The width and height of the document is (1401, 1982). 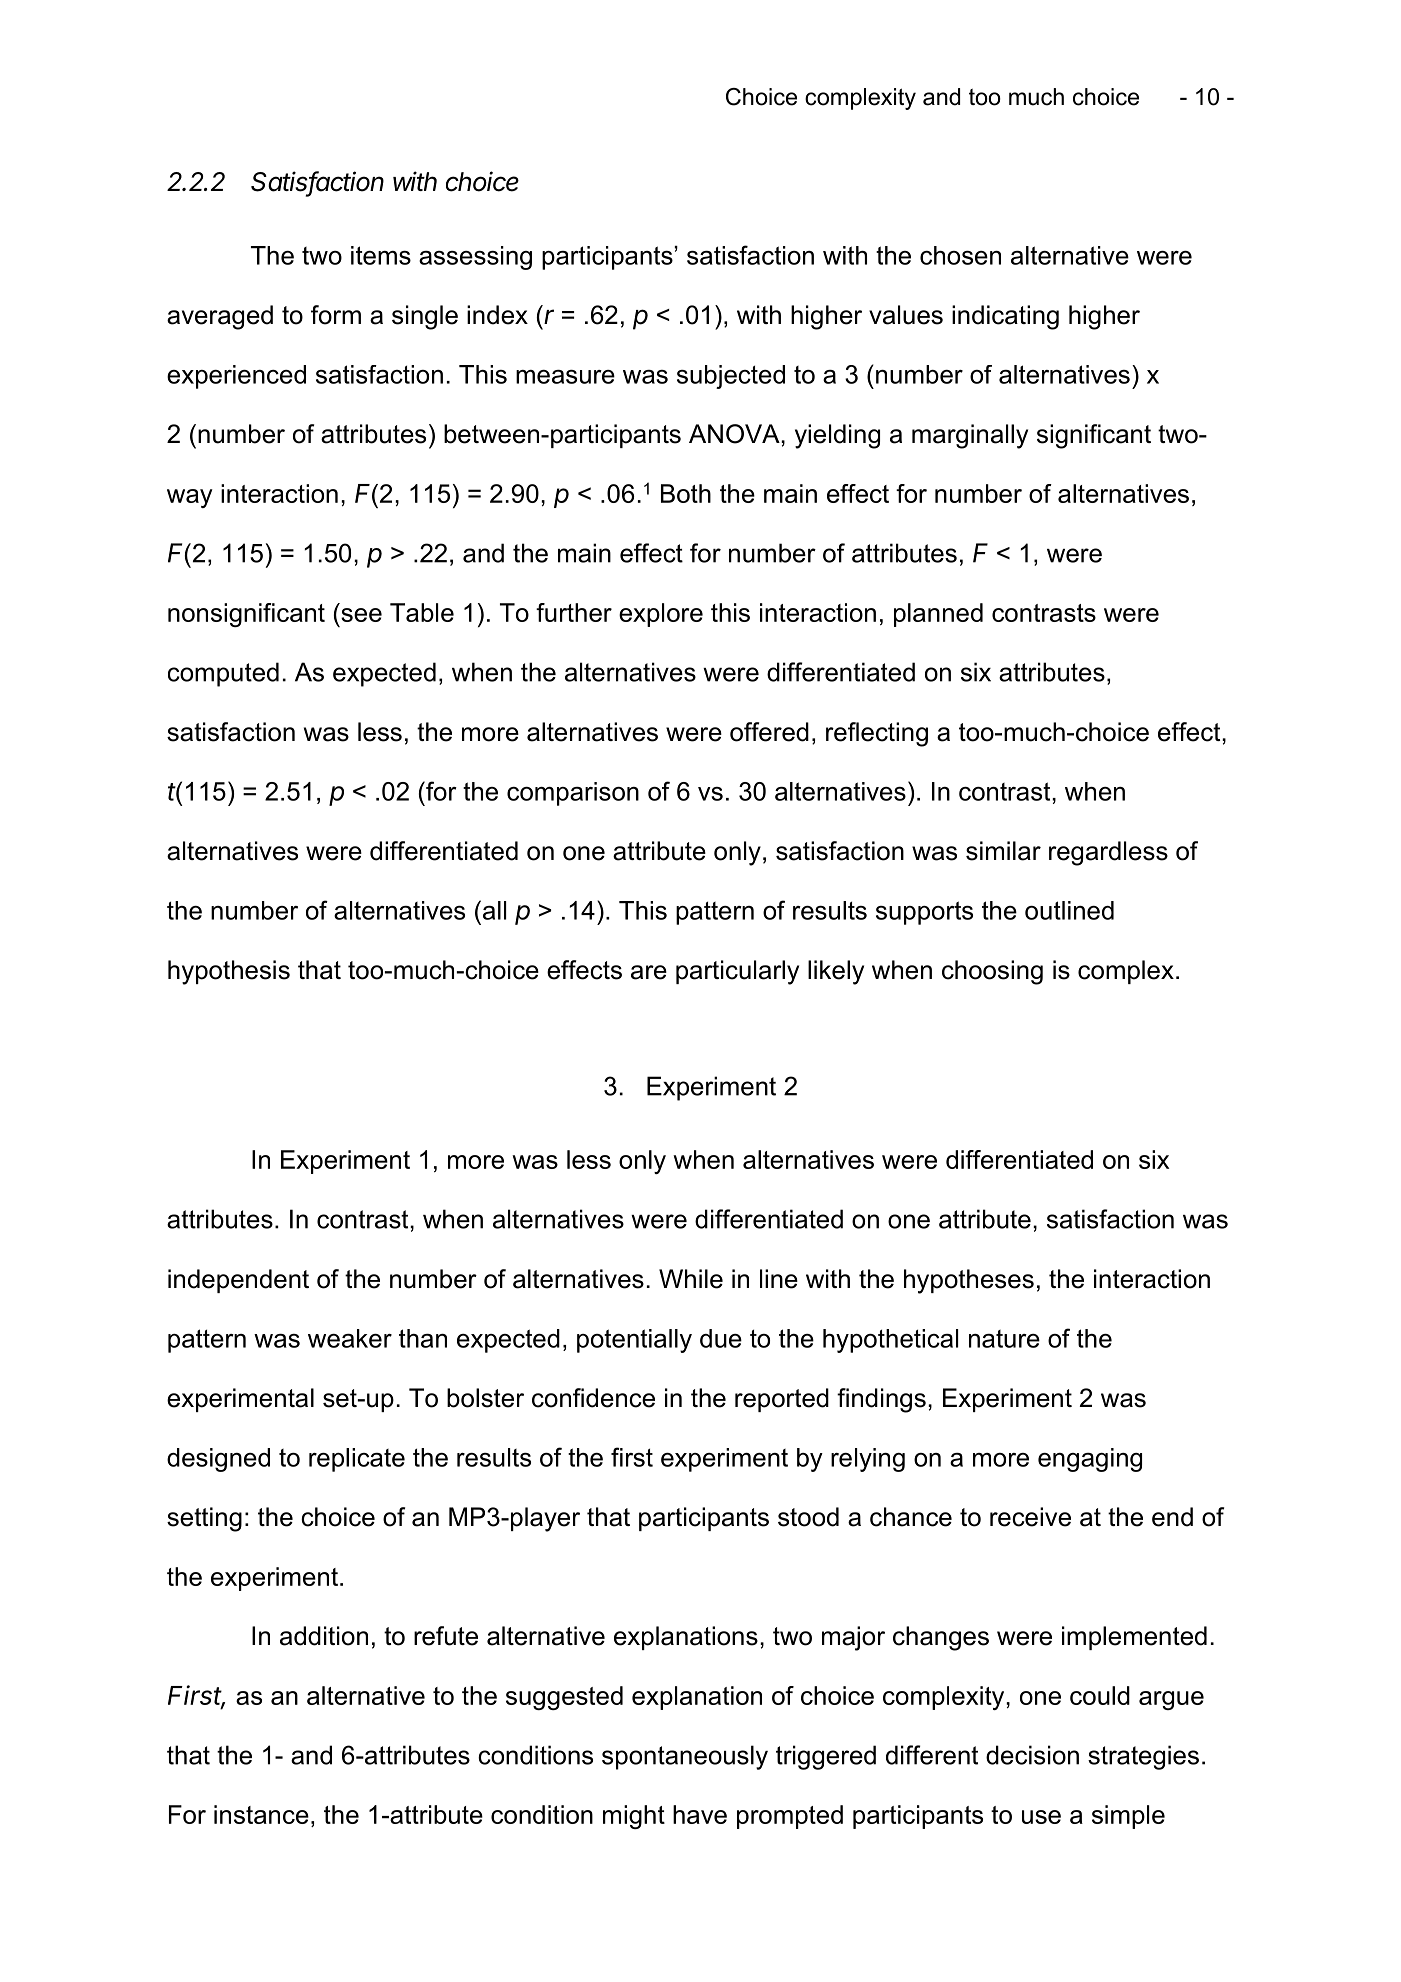 What do you see at coordinates (691, 1279) in the document?
I see `While` at bounding box center [691, 1279].
